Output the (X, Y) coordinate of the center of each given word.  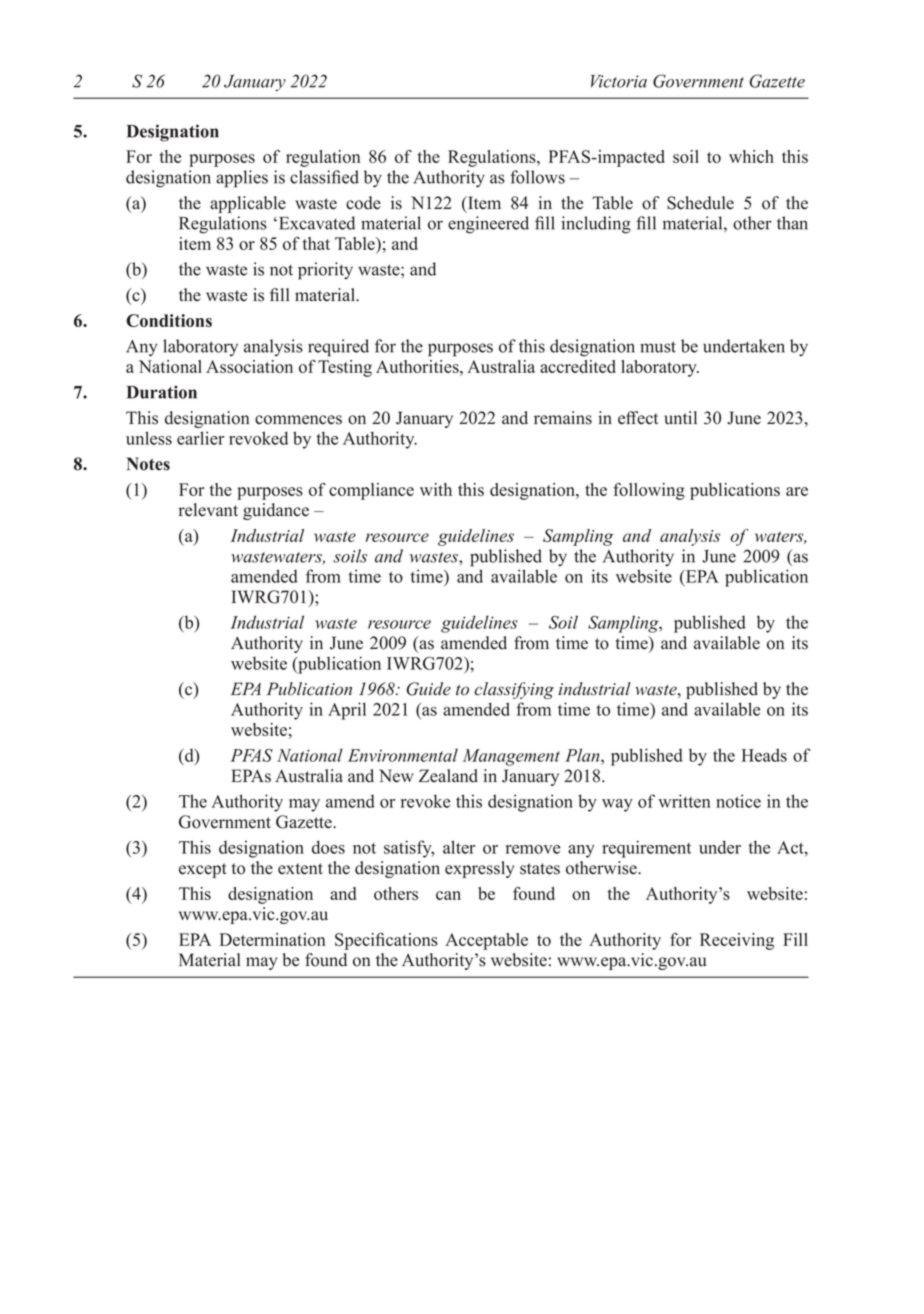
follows (537, 177)
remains (563, 418)
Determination (272, 939)
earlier (200, 438)
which (751, 156)
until (680, 418)
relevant (208, 510)
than (792, 223)
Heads (764, 755)
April (347, 711)
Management (511, 757)
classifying (514, 690)
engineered (488, 225)
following (649, 491)
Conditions (169, 320)
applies (242, 179)
